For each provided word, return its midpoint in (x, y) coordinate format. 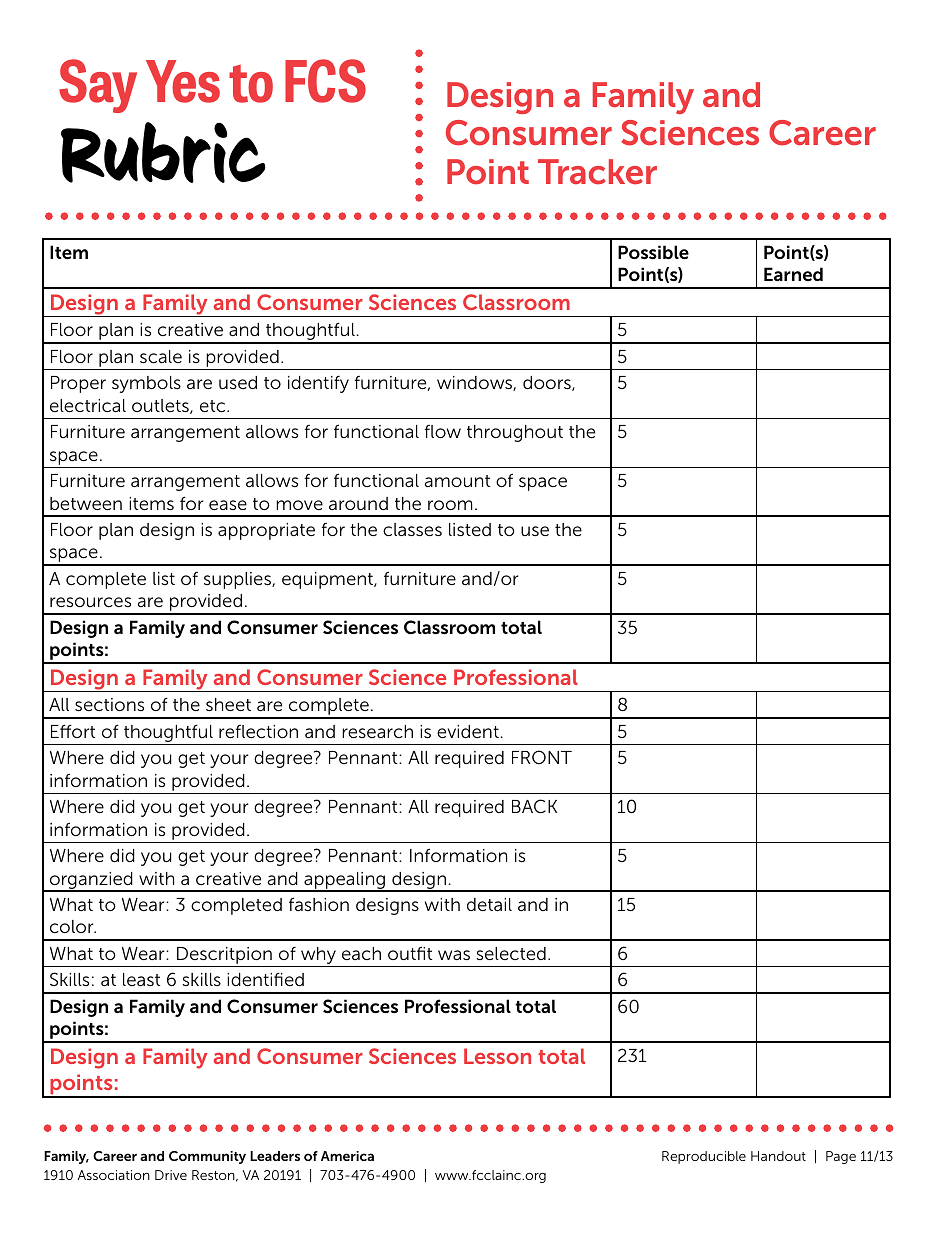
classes (412, 530)
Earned (793, 274)
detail (489, 904)
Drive (171, 1175)
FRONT (542, 757)
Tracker (597, 172)
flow (443, 431)
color (73, 926)
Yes (183, 81)
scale (161, 357)
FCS (325, 81)
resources (90, 602)
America (347, 1156)
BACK (534, 806)
